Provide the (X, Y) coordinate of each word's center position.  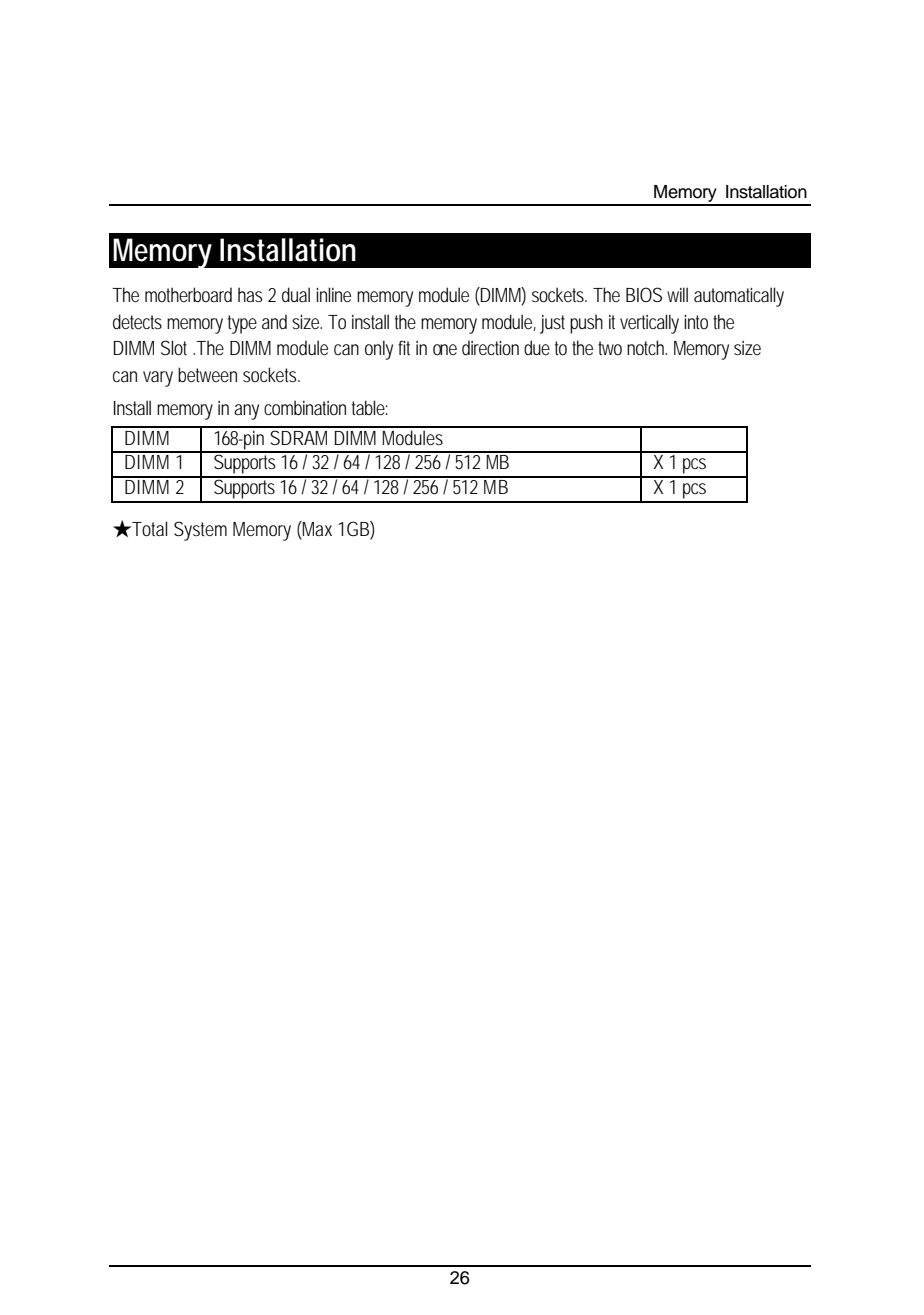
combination (305, 408)
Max (316, 528)
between (207, 375)
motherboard (188, 295)
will (677, 294)
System (200, 531)
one (445, 349)
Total (148, 529)
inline (333, 294)
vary (158, 379)
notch (647, 347)
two (610, 348)
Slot (174, 348)
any (246, 412)
